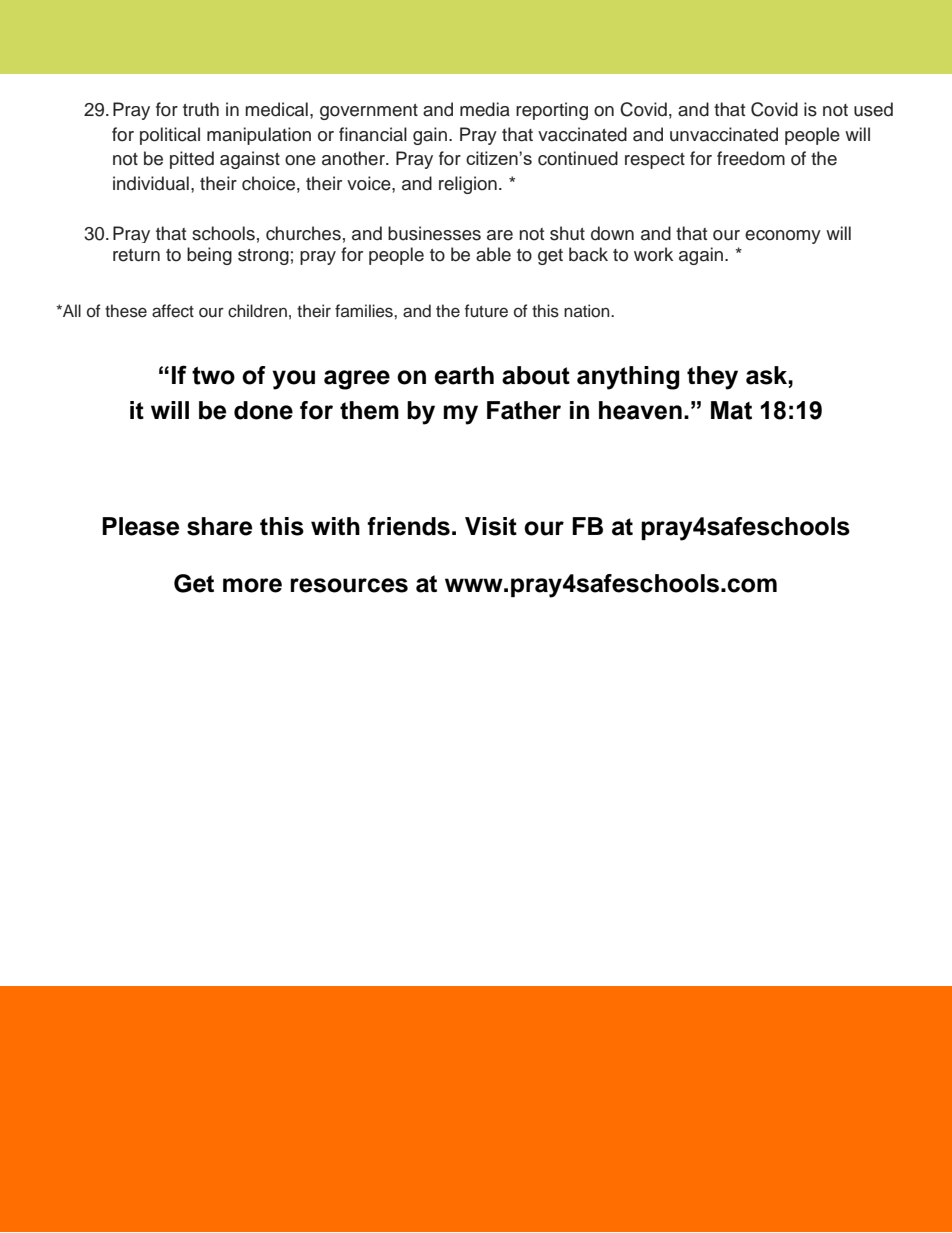 This screenshot has height=1233, width=952. Describe the element at coordinates (209, 256) in the screenshot. I see `being` at that location.
